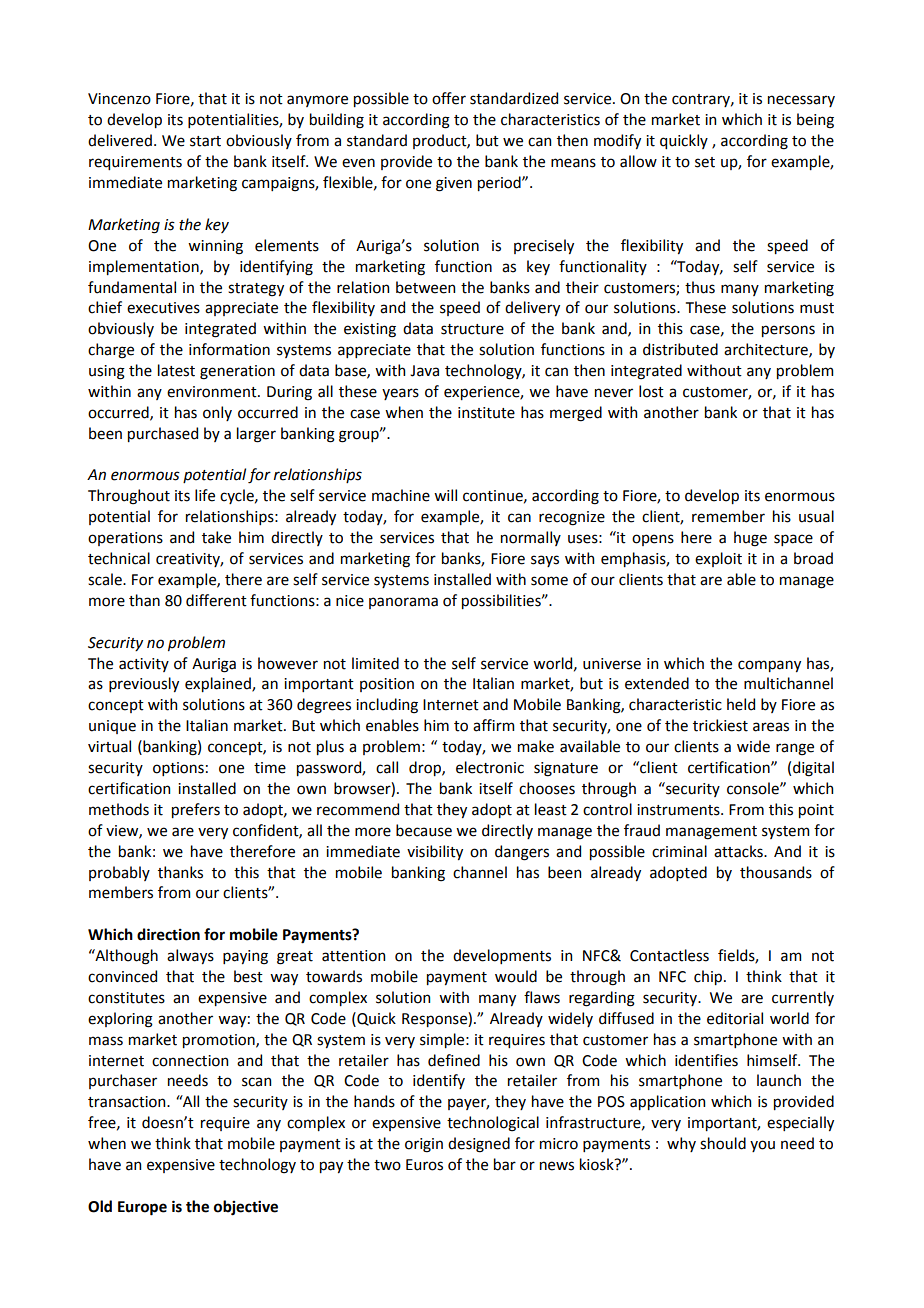 This screenshot has width=924, height=1308. Describe the element at coordinates (205, 141) in the screenshot. I see `start` at that location.
